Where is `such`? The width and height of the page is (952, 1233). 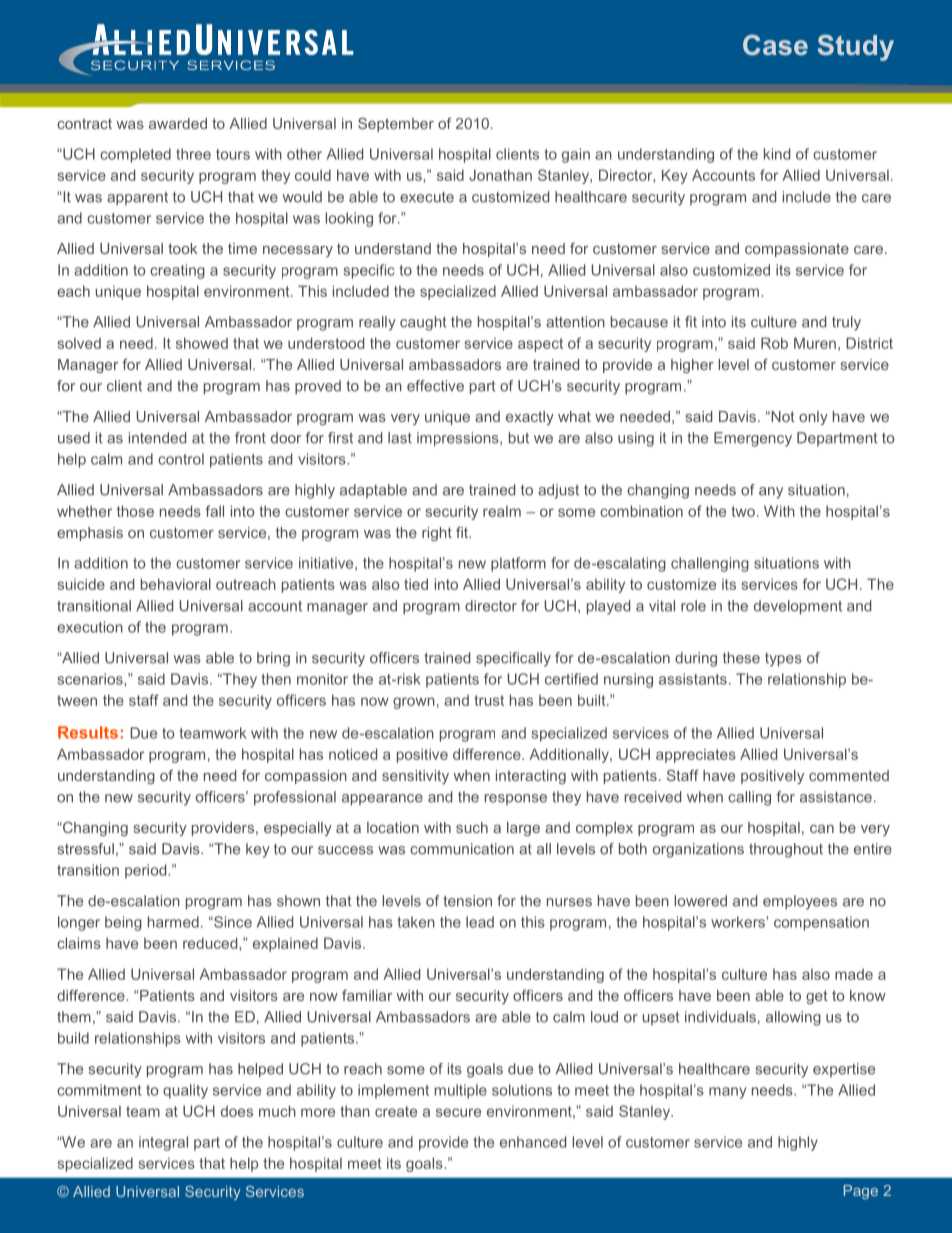
such is located at coordinates (472, 827).
